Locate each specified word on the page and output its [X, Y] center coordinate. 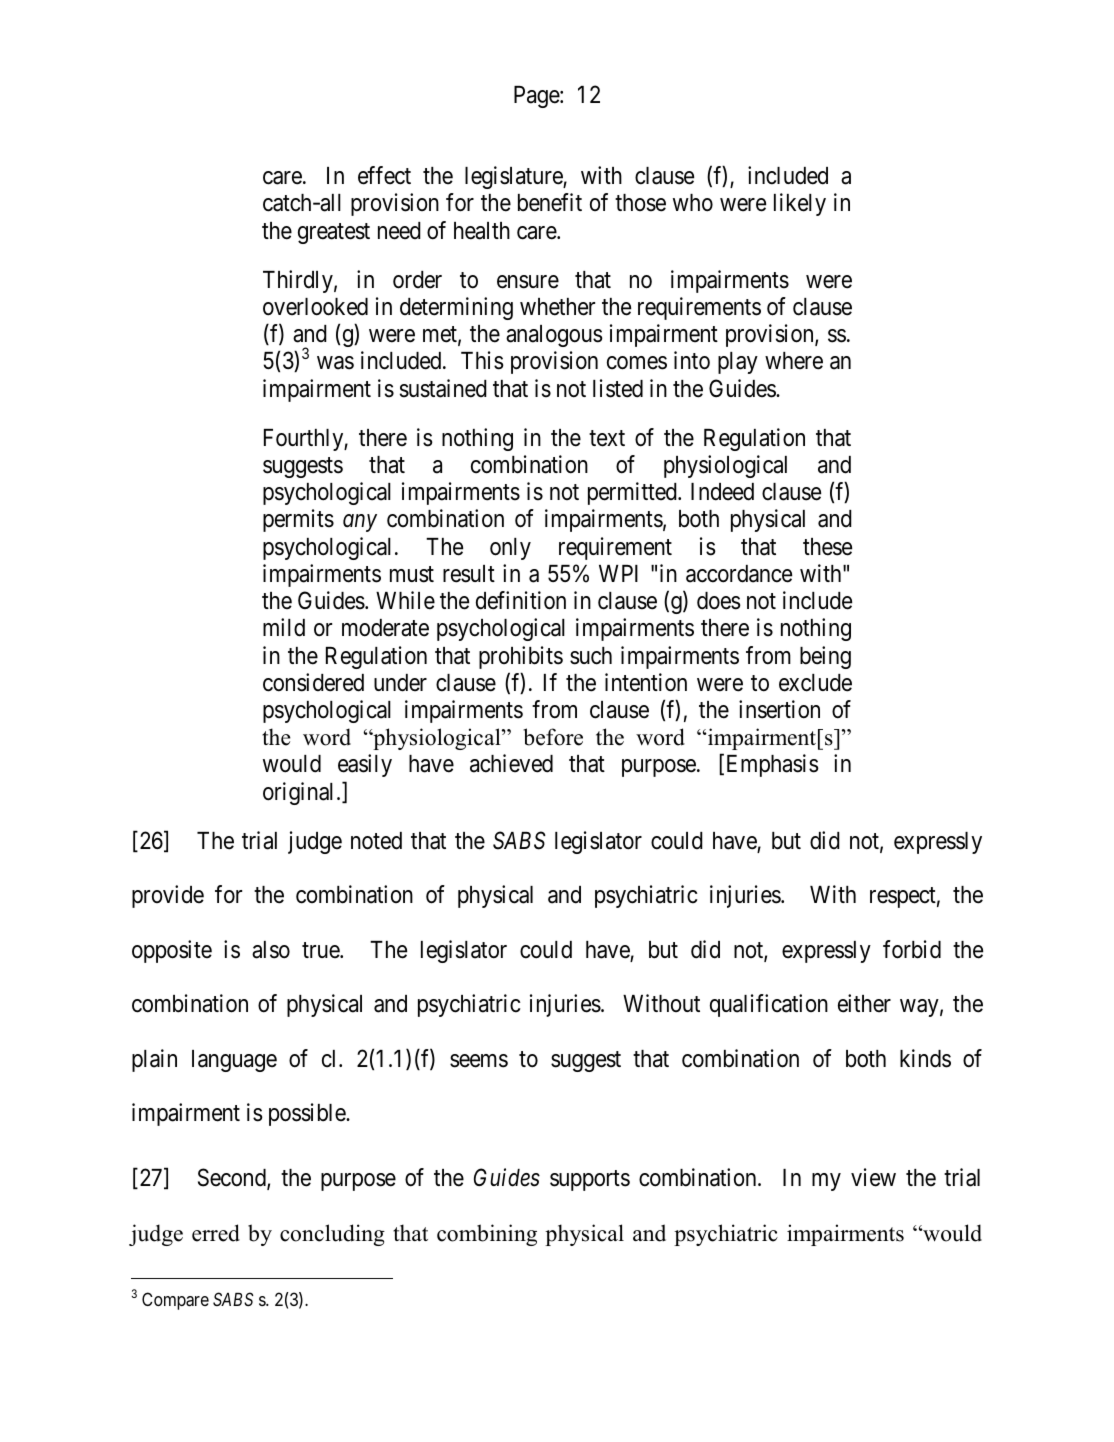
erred [216, 1233]
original [300, 793]
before [553, 737]
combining [487, 1235]
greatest [334, 233]
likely [800, 204]
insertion [779, 709]
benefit [550, 202]
